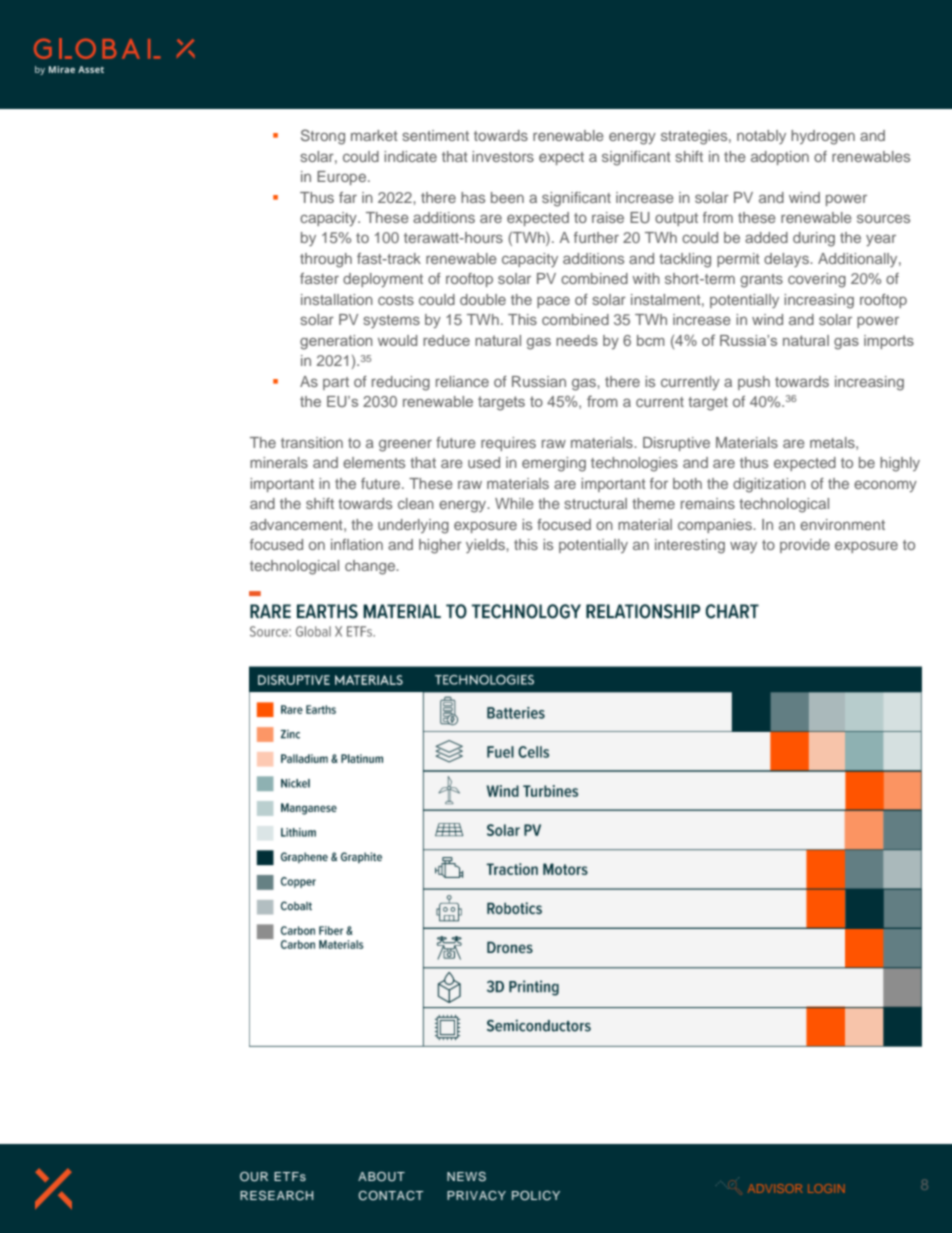 The image size is (952, 1233). I want to click on interesting, so click(690, 546).
